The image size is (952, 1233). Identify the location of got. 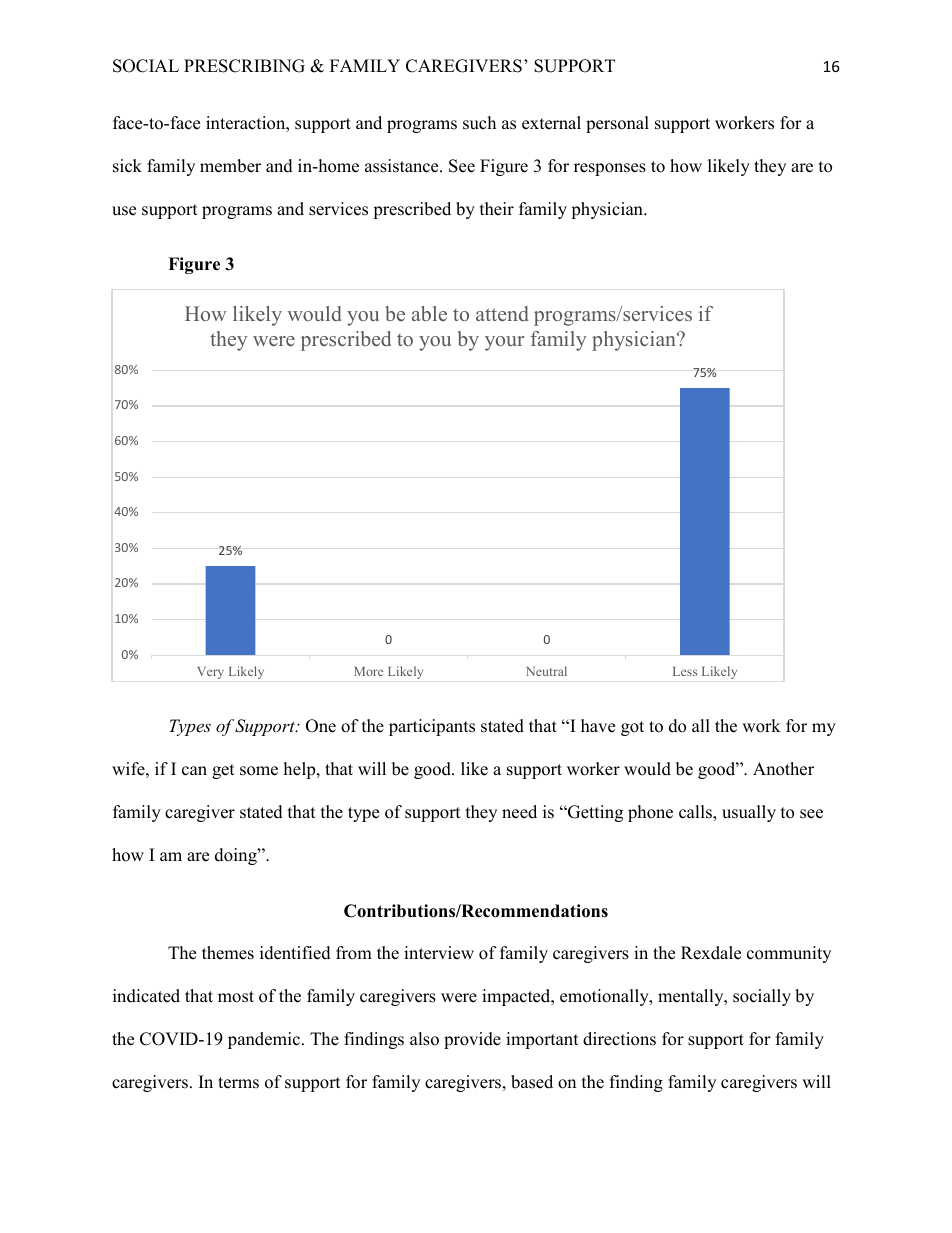
(632, 728).
